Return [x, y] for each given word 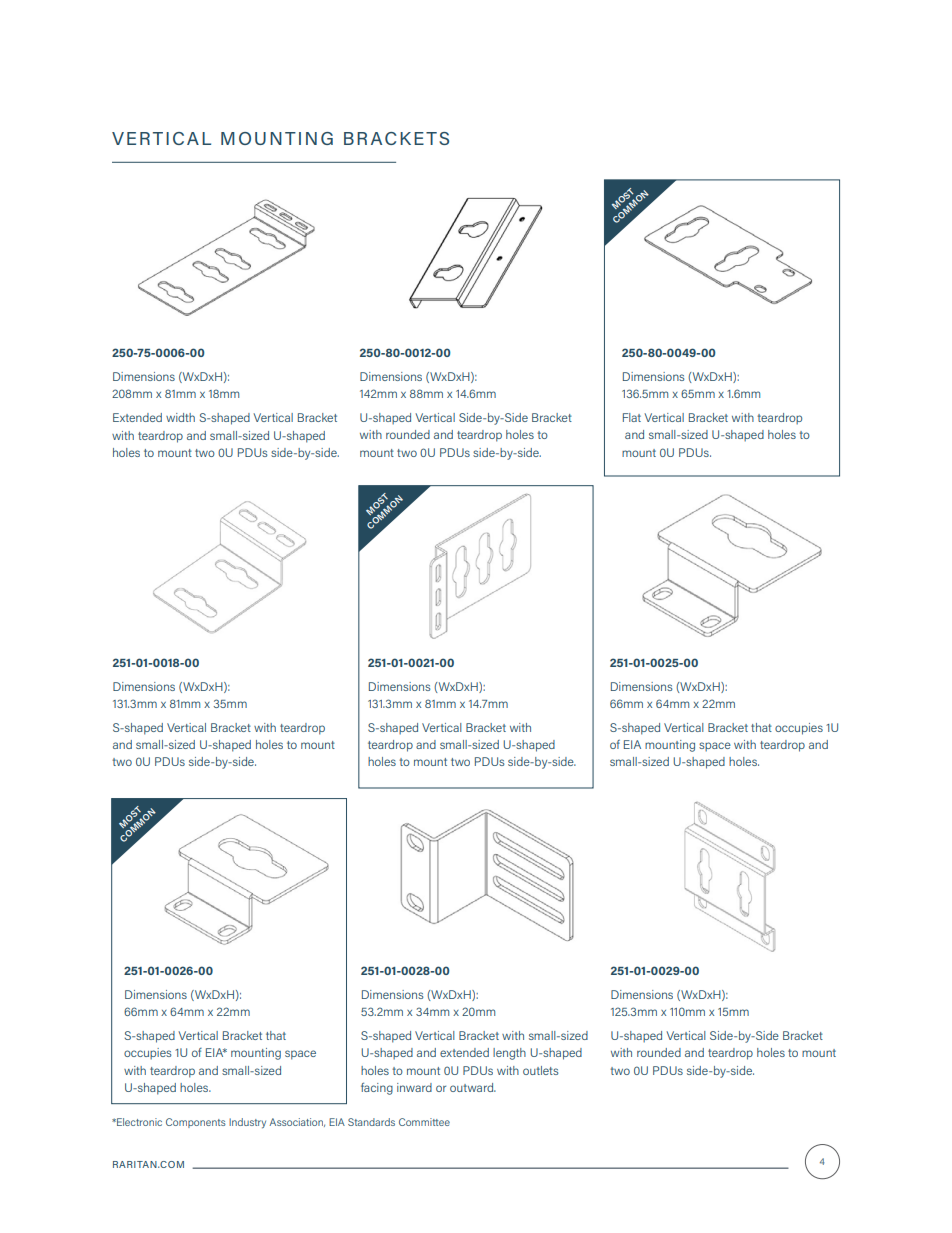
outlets [540, 1070]
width [180, 417]
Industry [247, 1123]
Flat [632, 417]
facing [377, 1088]
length [509, 1054]
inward [414, 1087]
